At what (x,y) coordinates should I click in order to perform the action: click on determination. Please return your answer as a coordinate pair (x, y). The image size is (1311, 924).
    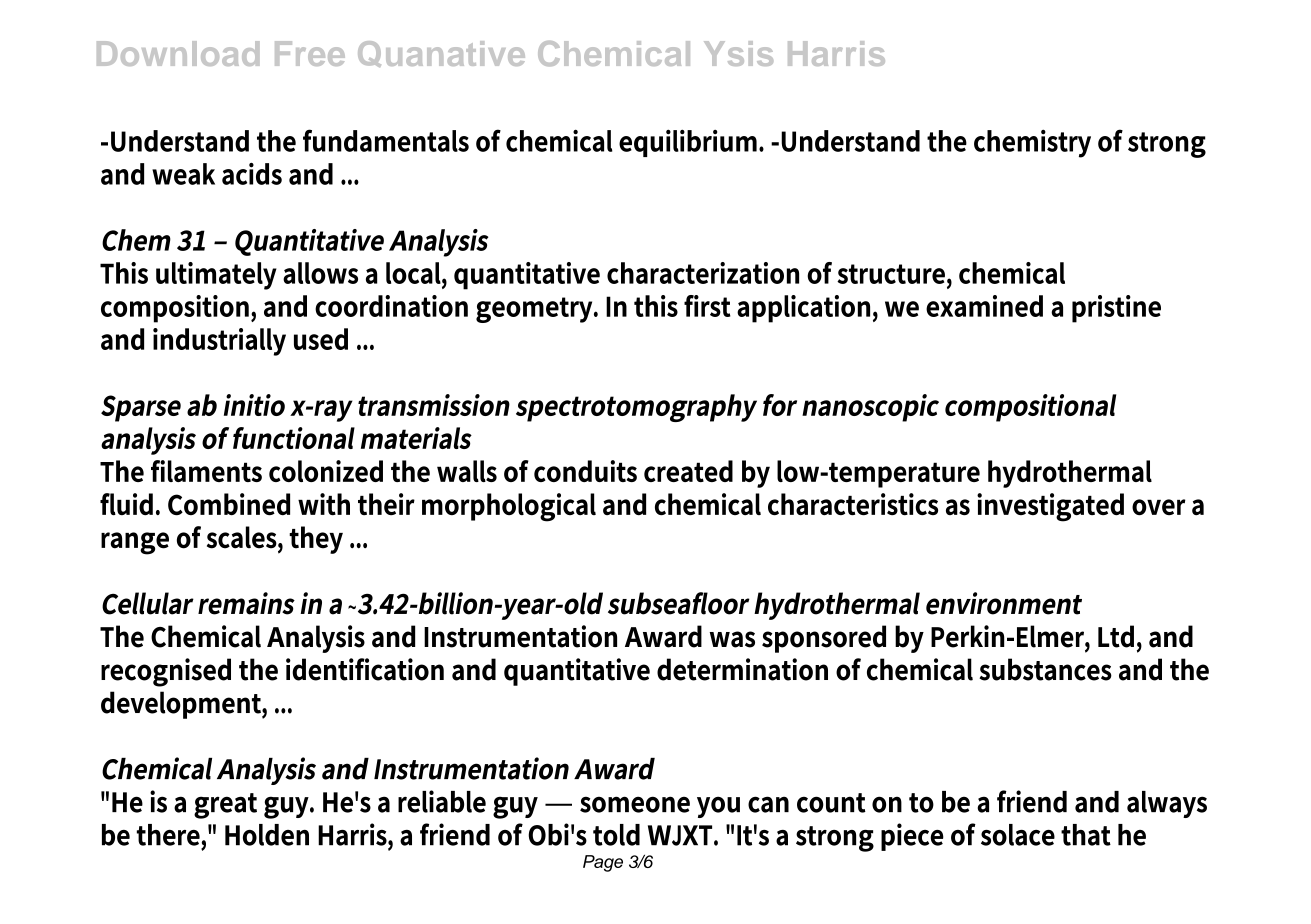
    Looking at the image, I should click on (742, 669).
